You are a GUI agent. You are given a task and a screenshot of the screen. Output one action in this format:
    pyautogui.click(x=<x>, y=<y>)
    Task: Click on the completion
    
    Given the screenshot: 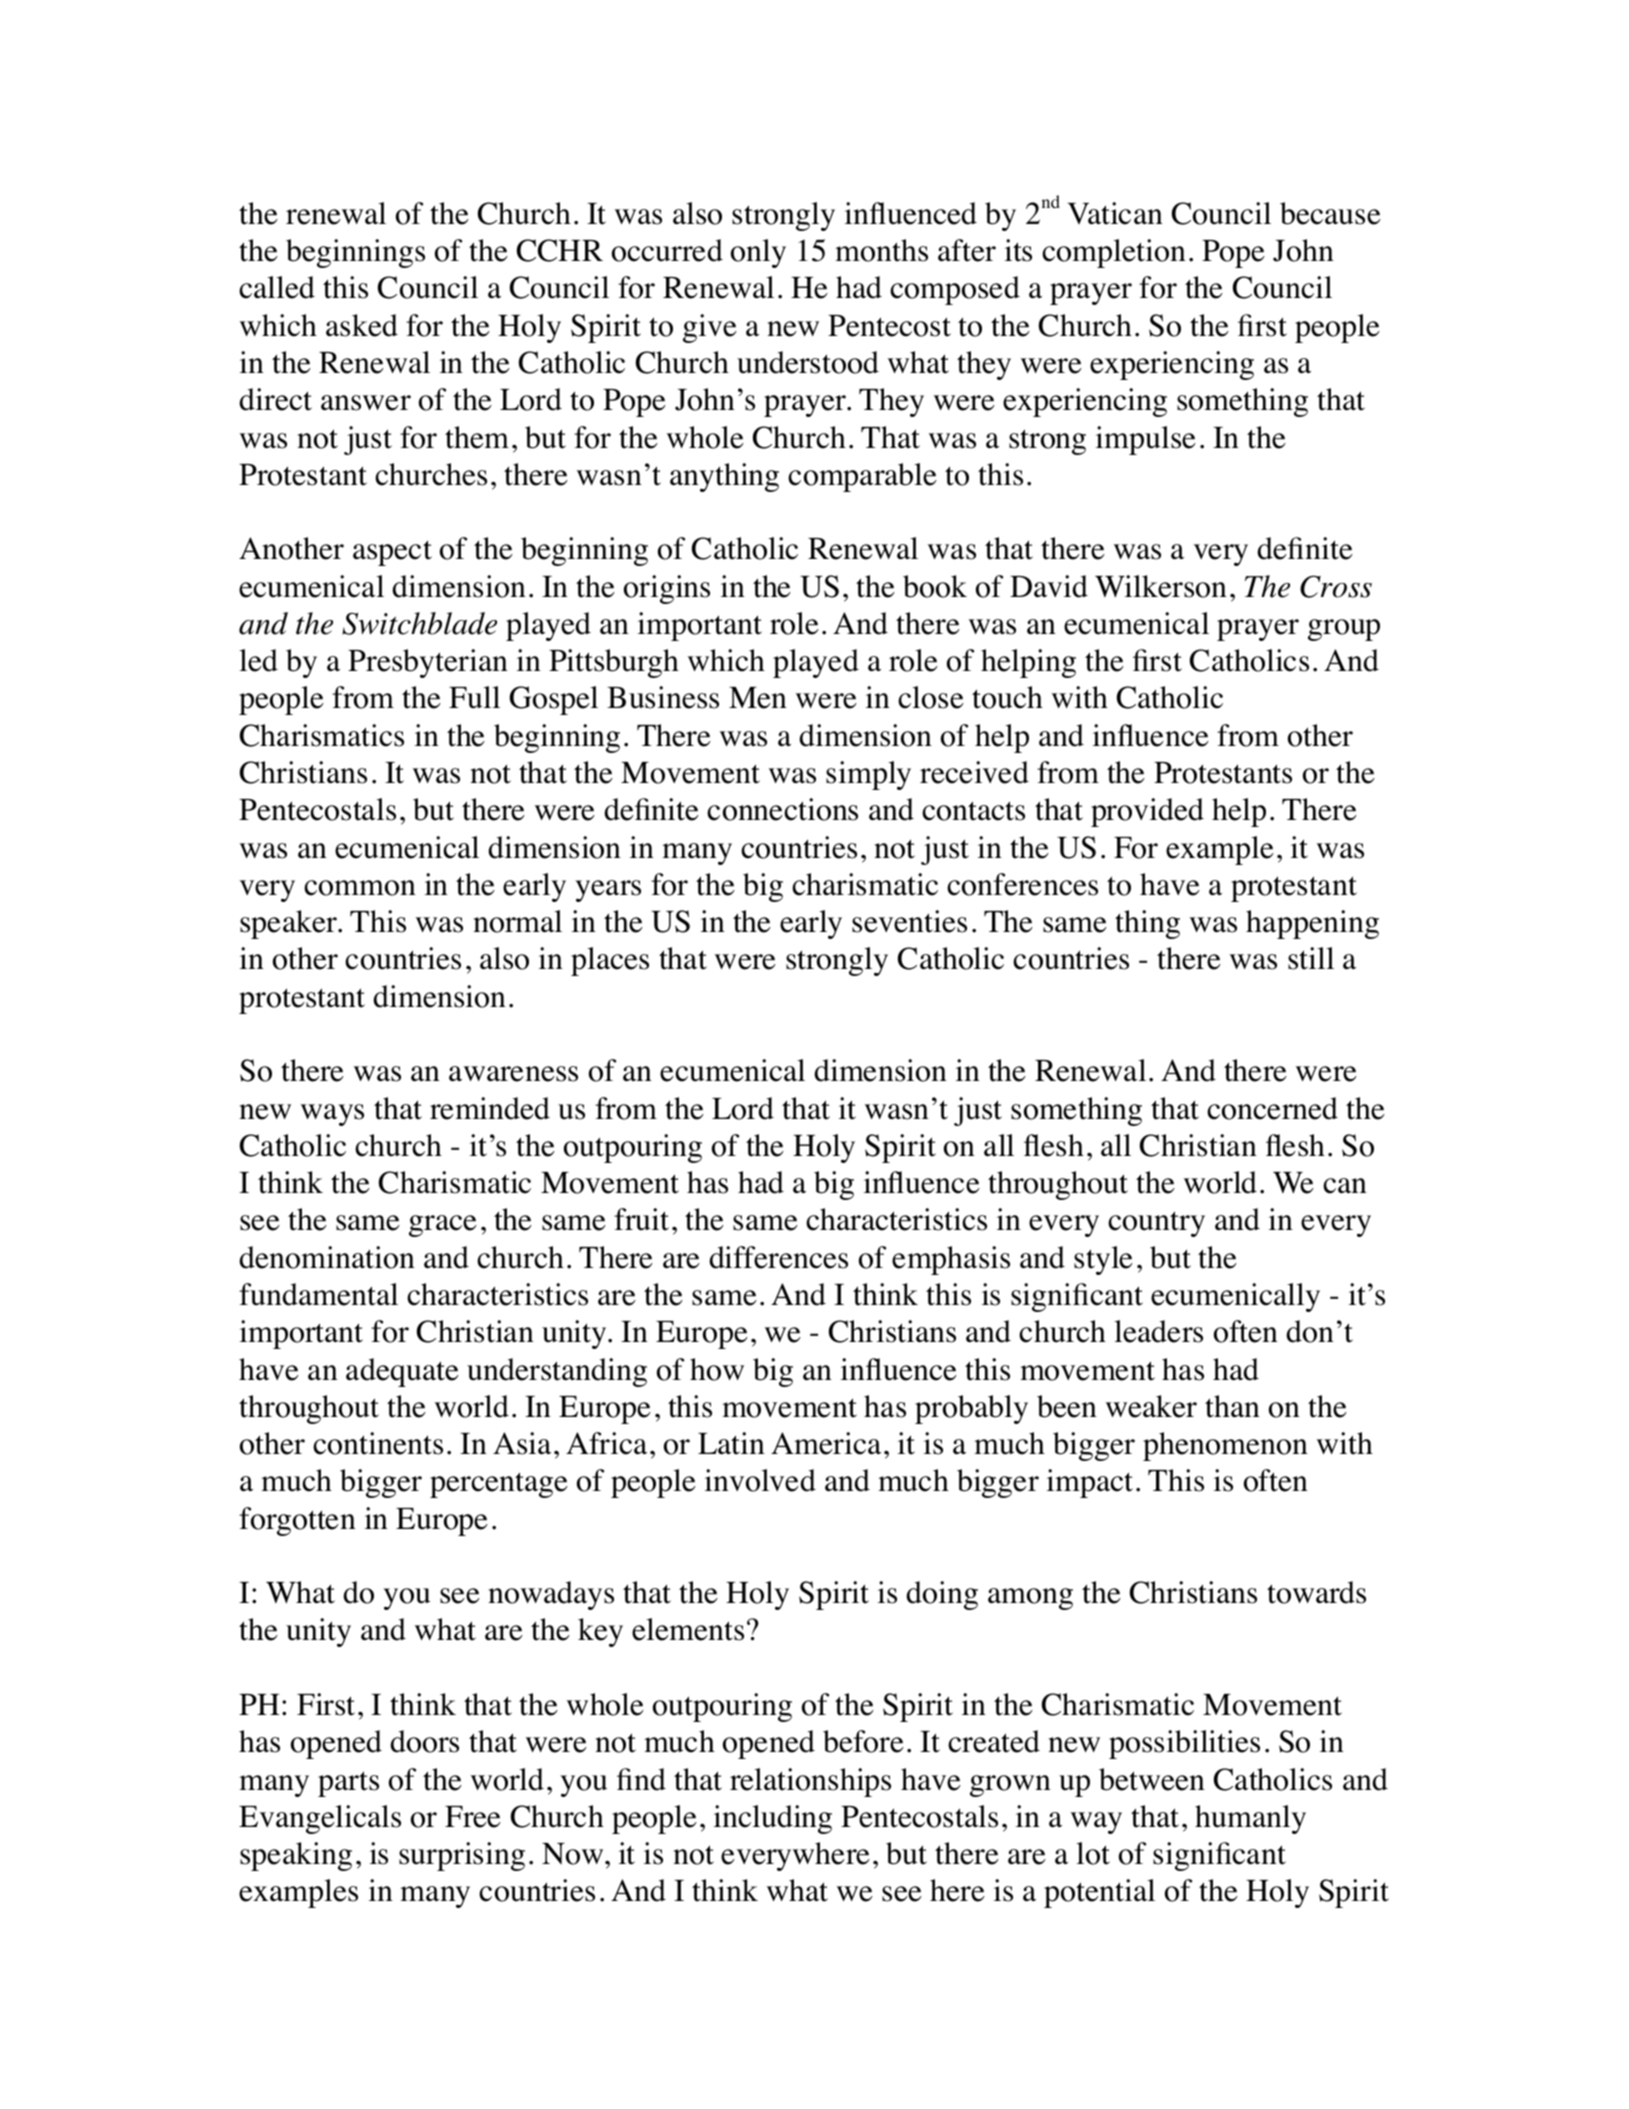 What is the action you would take?
    pyautogui.click(x=1114, y=253)
